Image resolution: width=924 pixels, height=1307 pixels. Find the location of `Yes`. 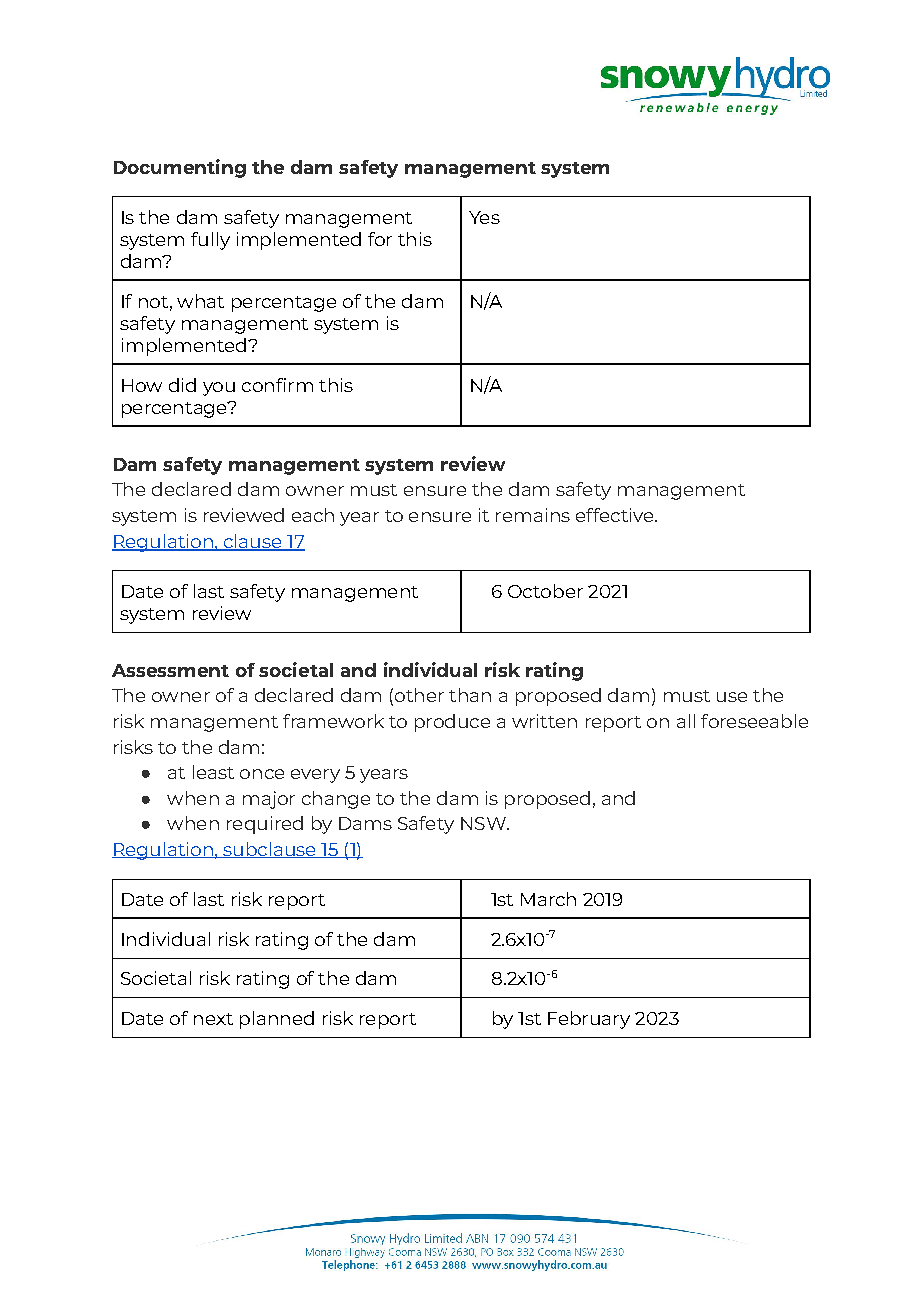

Yes is located at coordinates (484, 217).
